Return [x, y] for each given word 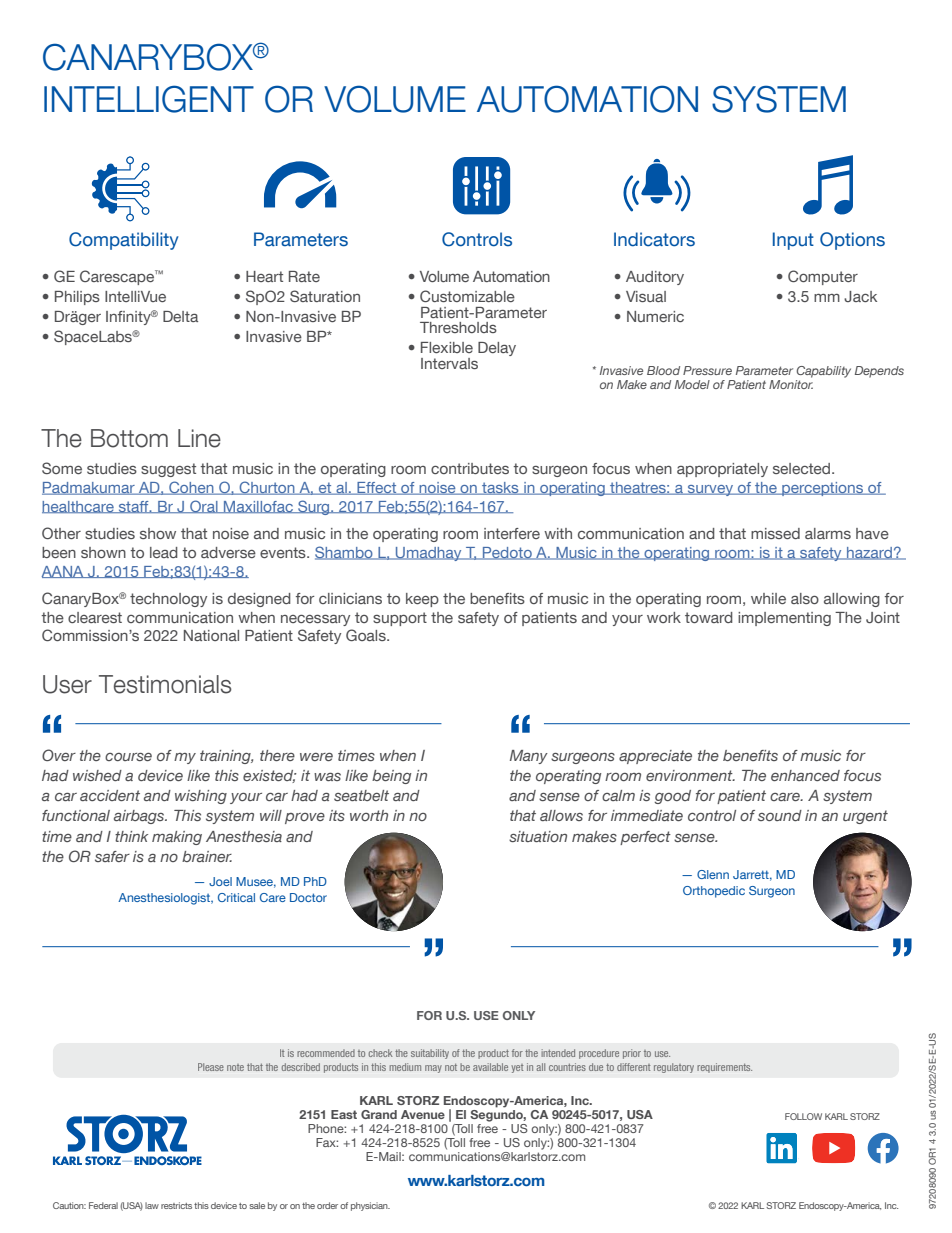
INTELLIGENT [149, 99]
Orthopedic [714, 892]
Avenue [423, 1114]
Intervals [449, 363]
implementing [784, 619]
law [152, 1205]
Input [793, 241]
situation [538, 836]
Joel [220, 881]
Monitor [791, 384]
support [400, 619]
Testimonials [165, 684]
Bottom [129, 438]
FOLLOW [803, 1116]
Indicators [654, 239]
